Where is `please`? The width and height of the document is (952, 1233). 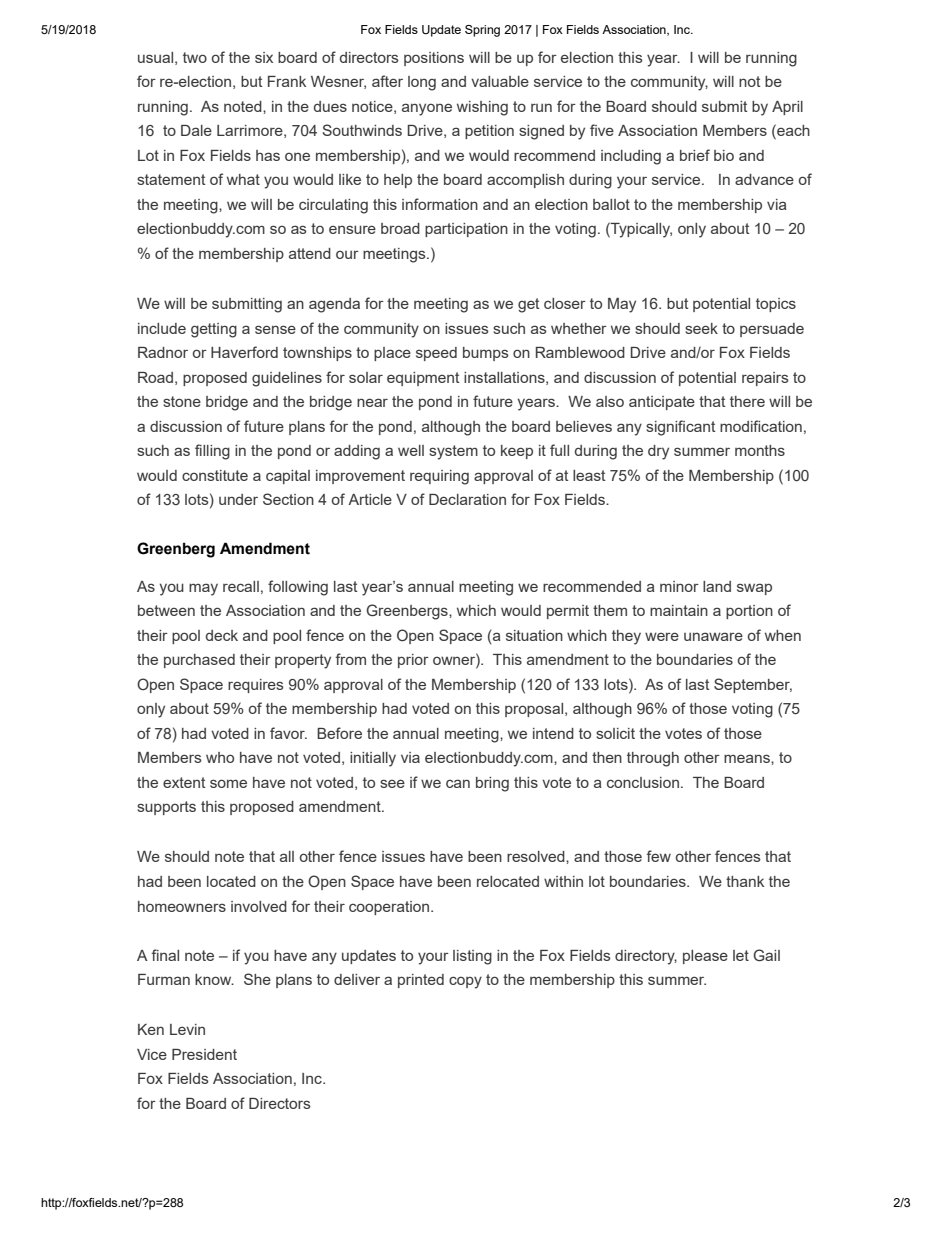
please is located at coordinates (705, 957).
